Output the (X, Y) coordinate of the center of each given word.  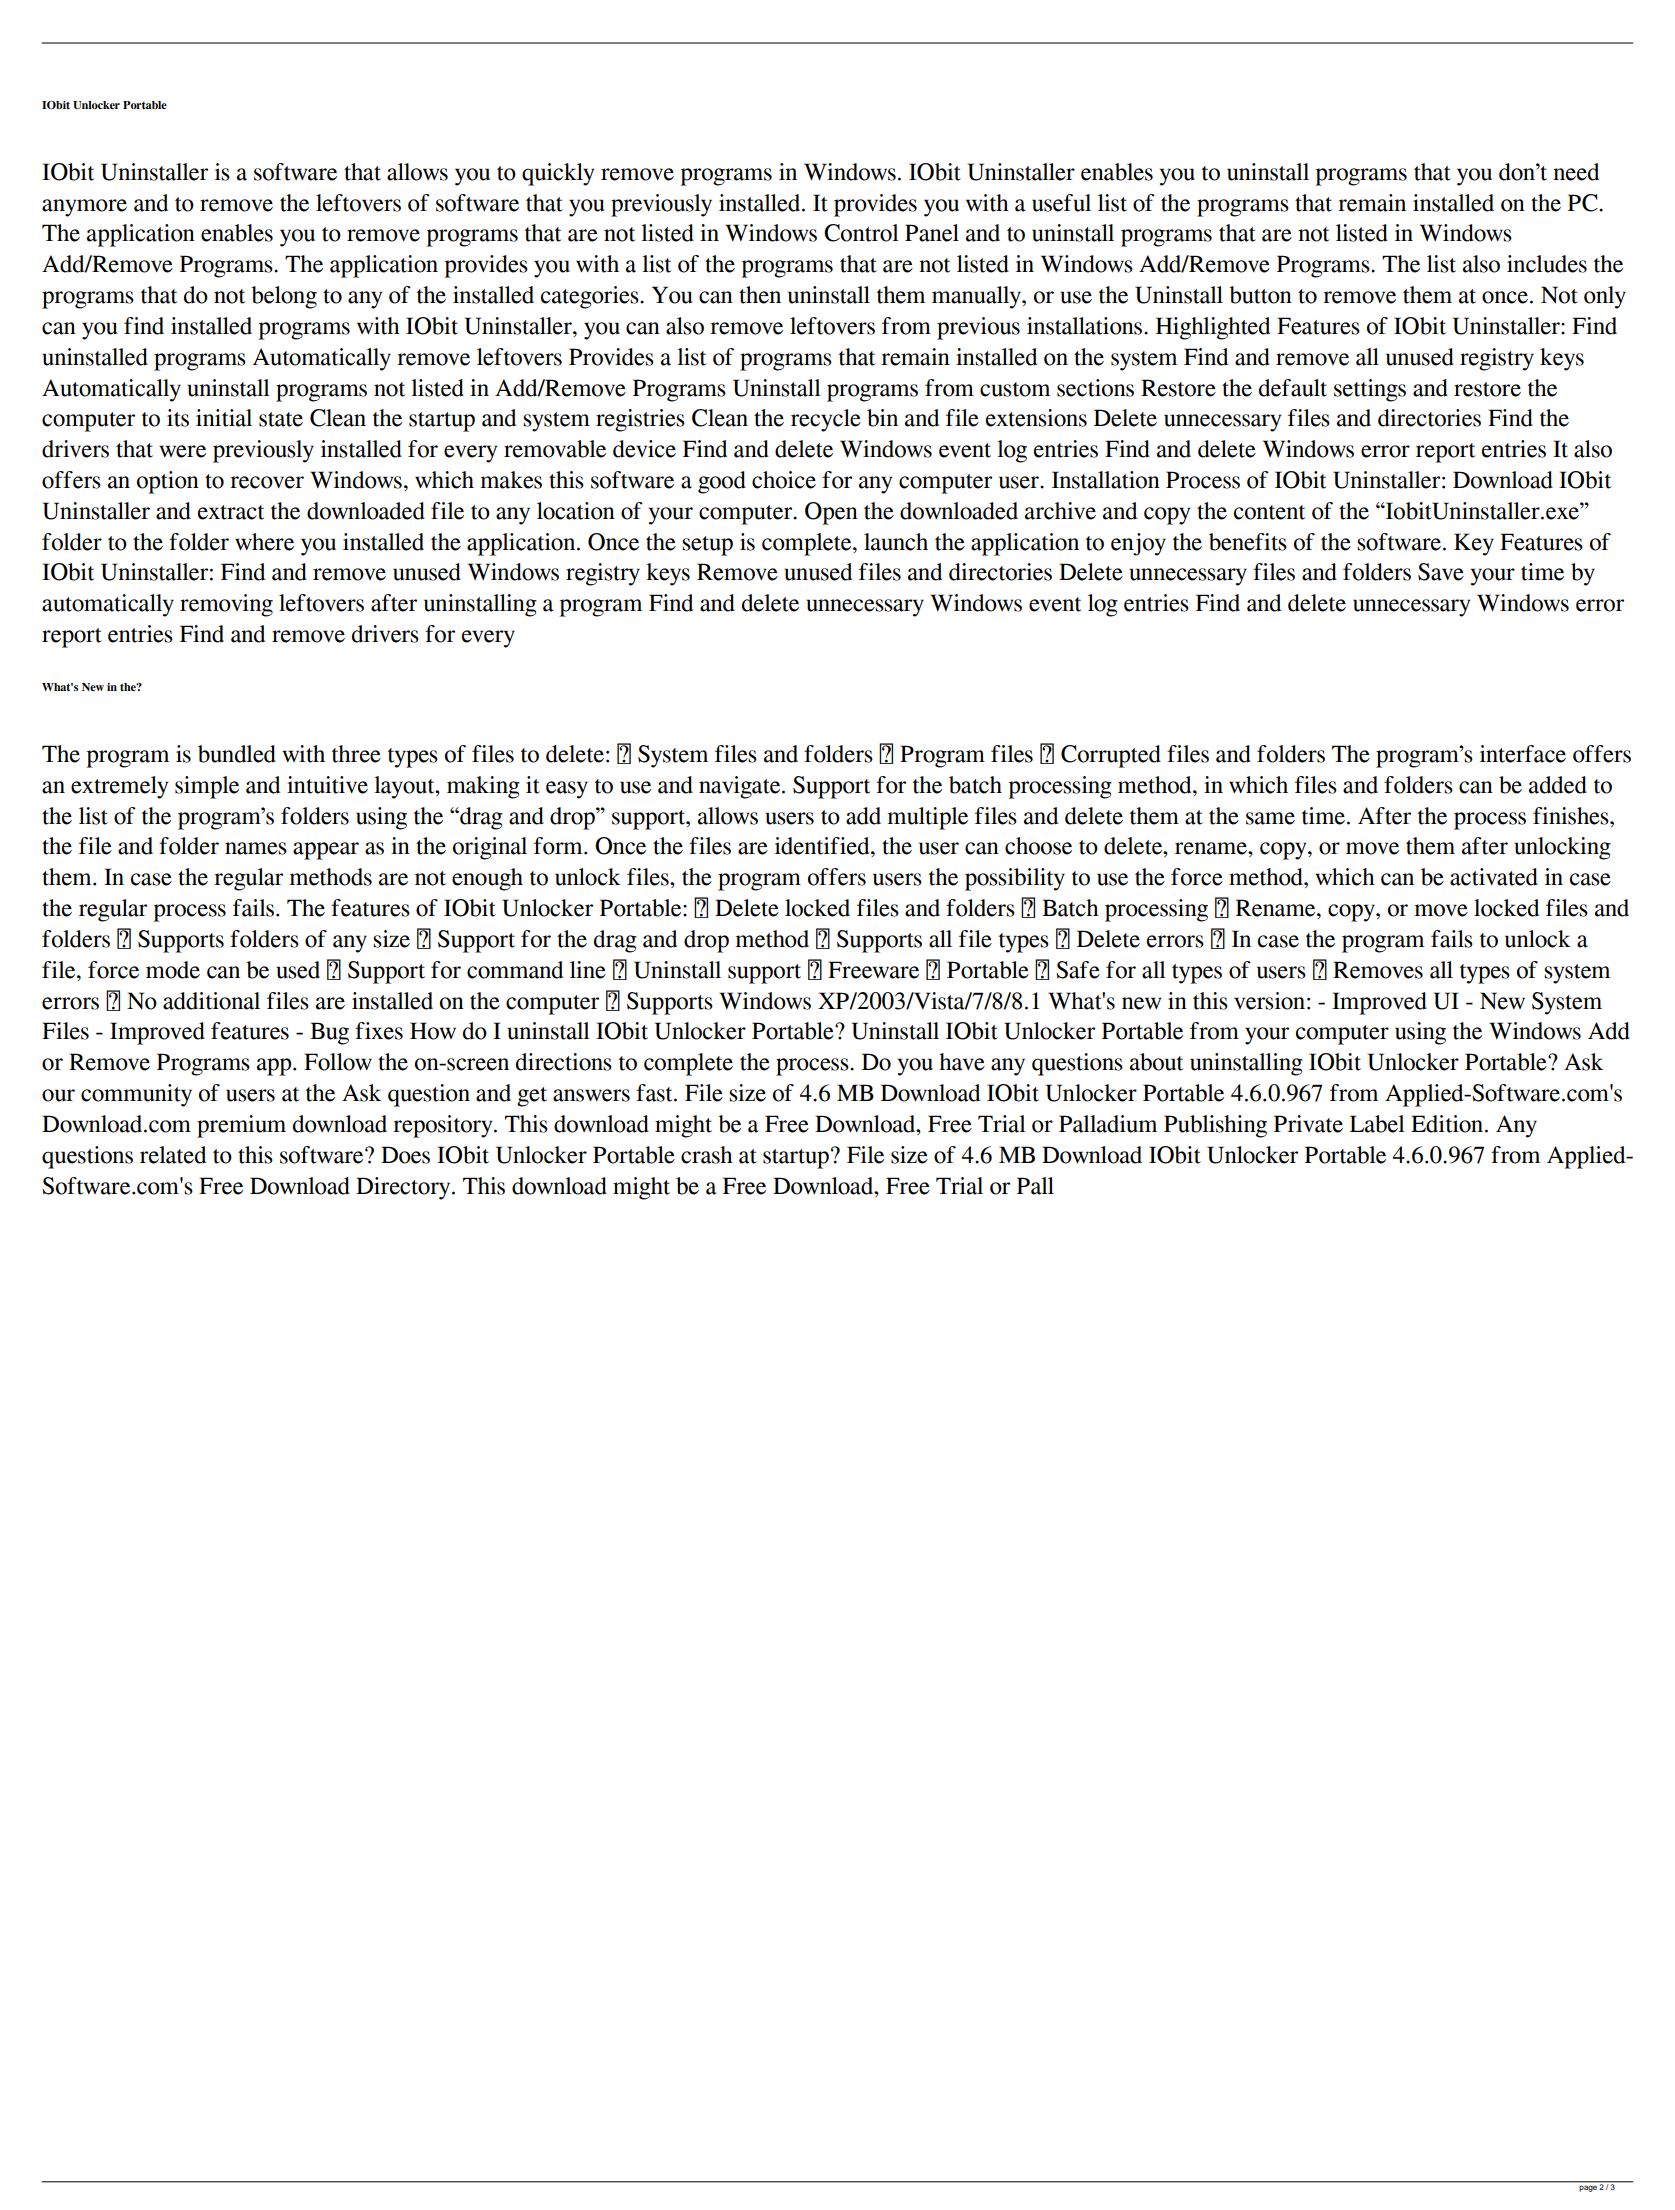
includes (1547, 264)
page (1588, 2189)
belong (284, 297)
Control (861, 233)
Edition (1448, 1124)
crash (707, 1155)
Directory (404, 1188)
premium (241, 1126)
